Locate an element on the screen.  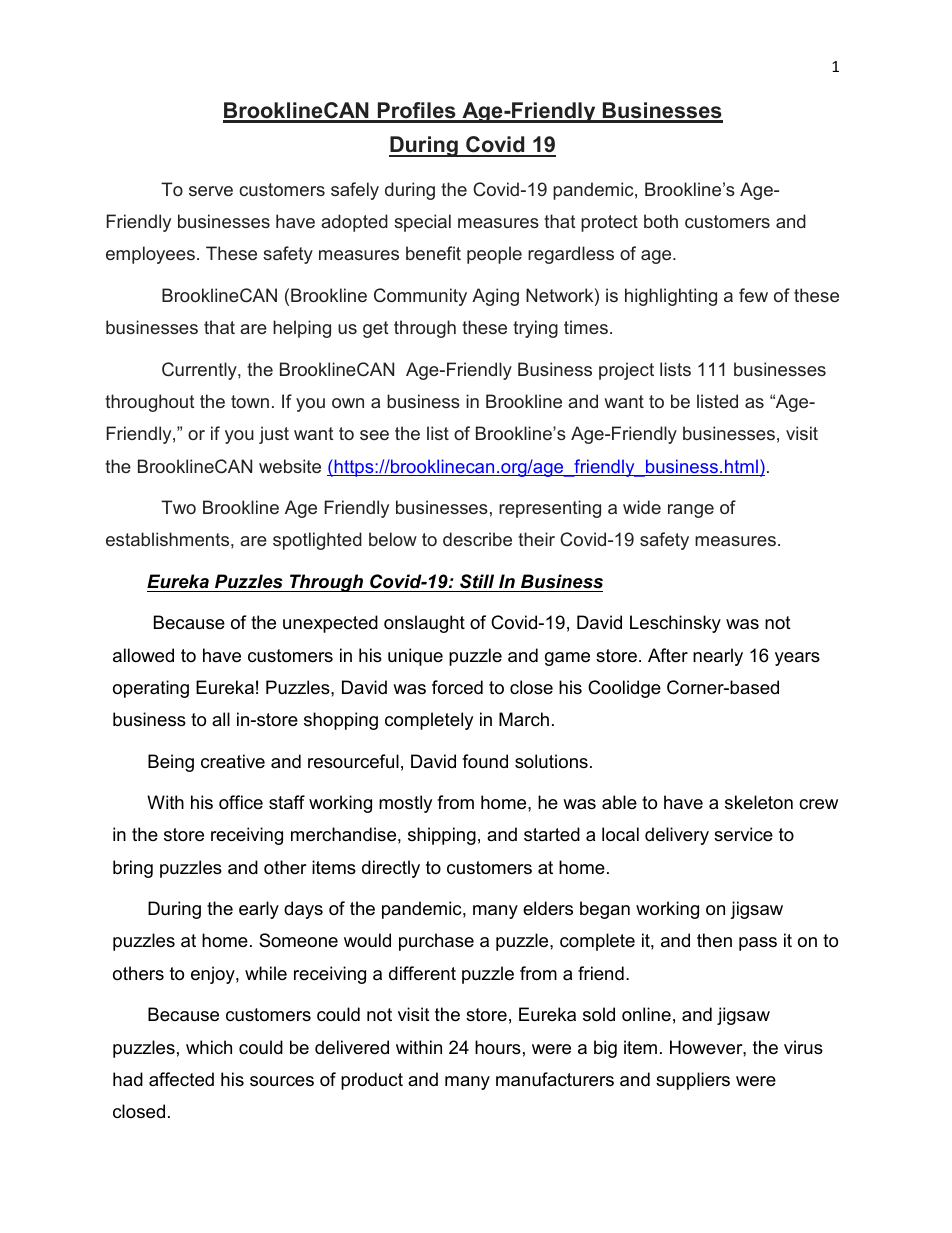
serve is located at coordinates (211, 191).
